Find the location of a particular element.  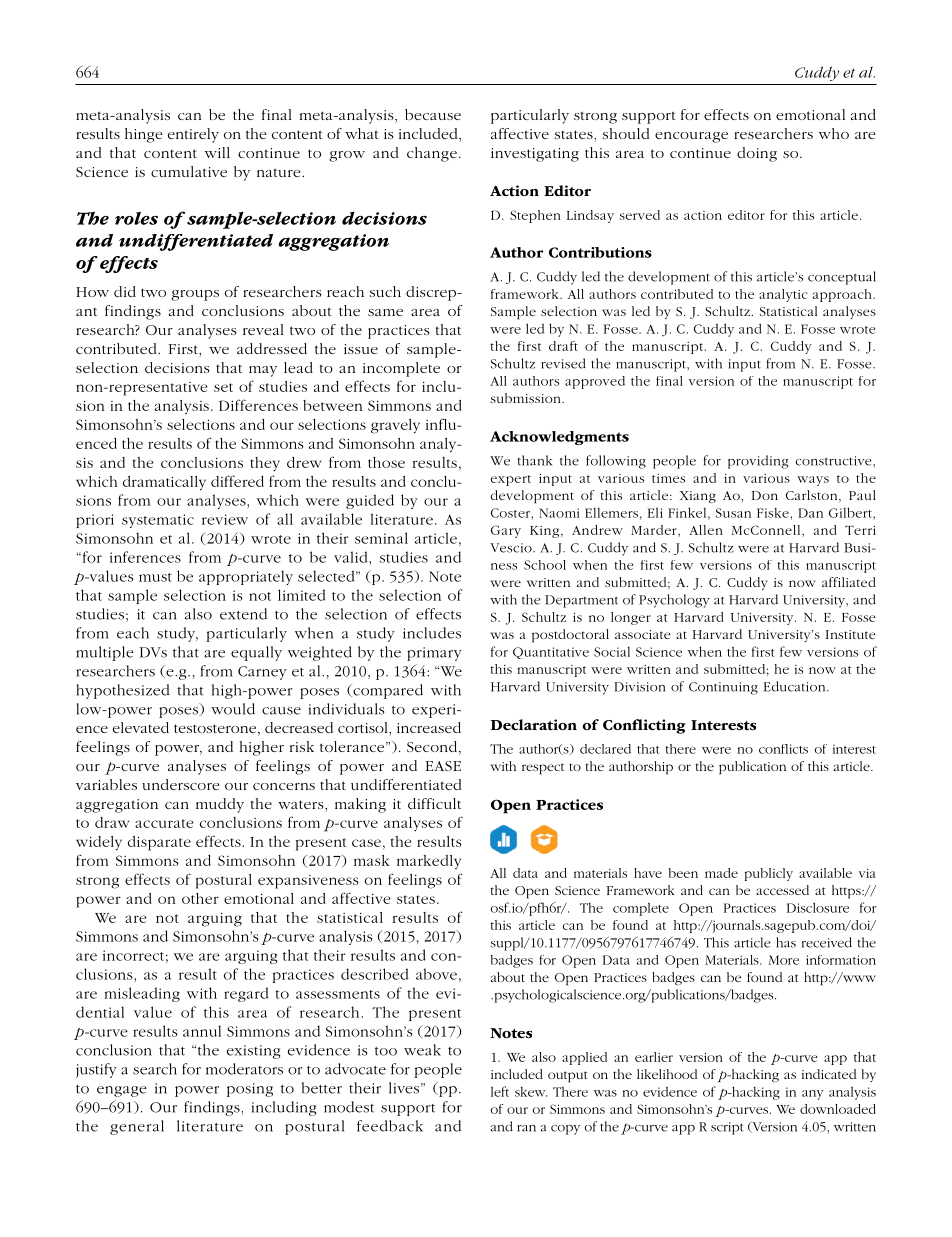

primary is located at coordinates (434, 654).
